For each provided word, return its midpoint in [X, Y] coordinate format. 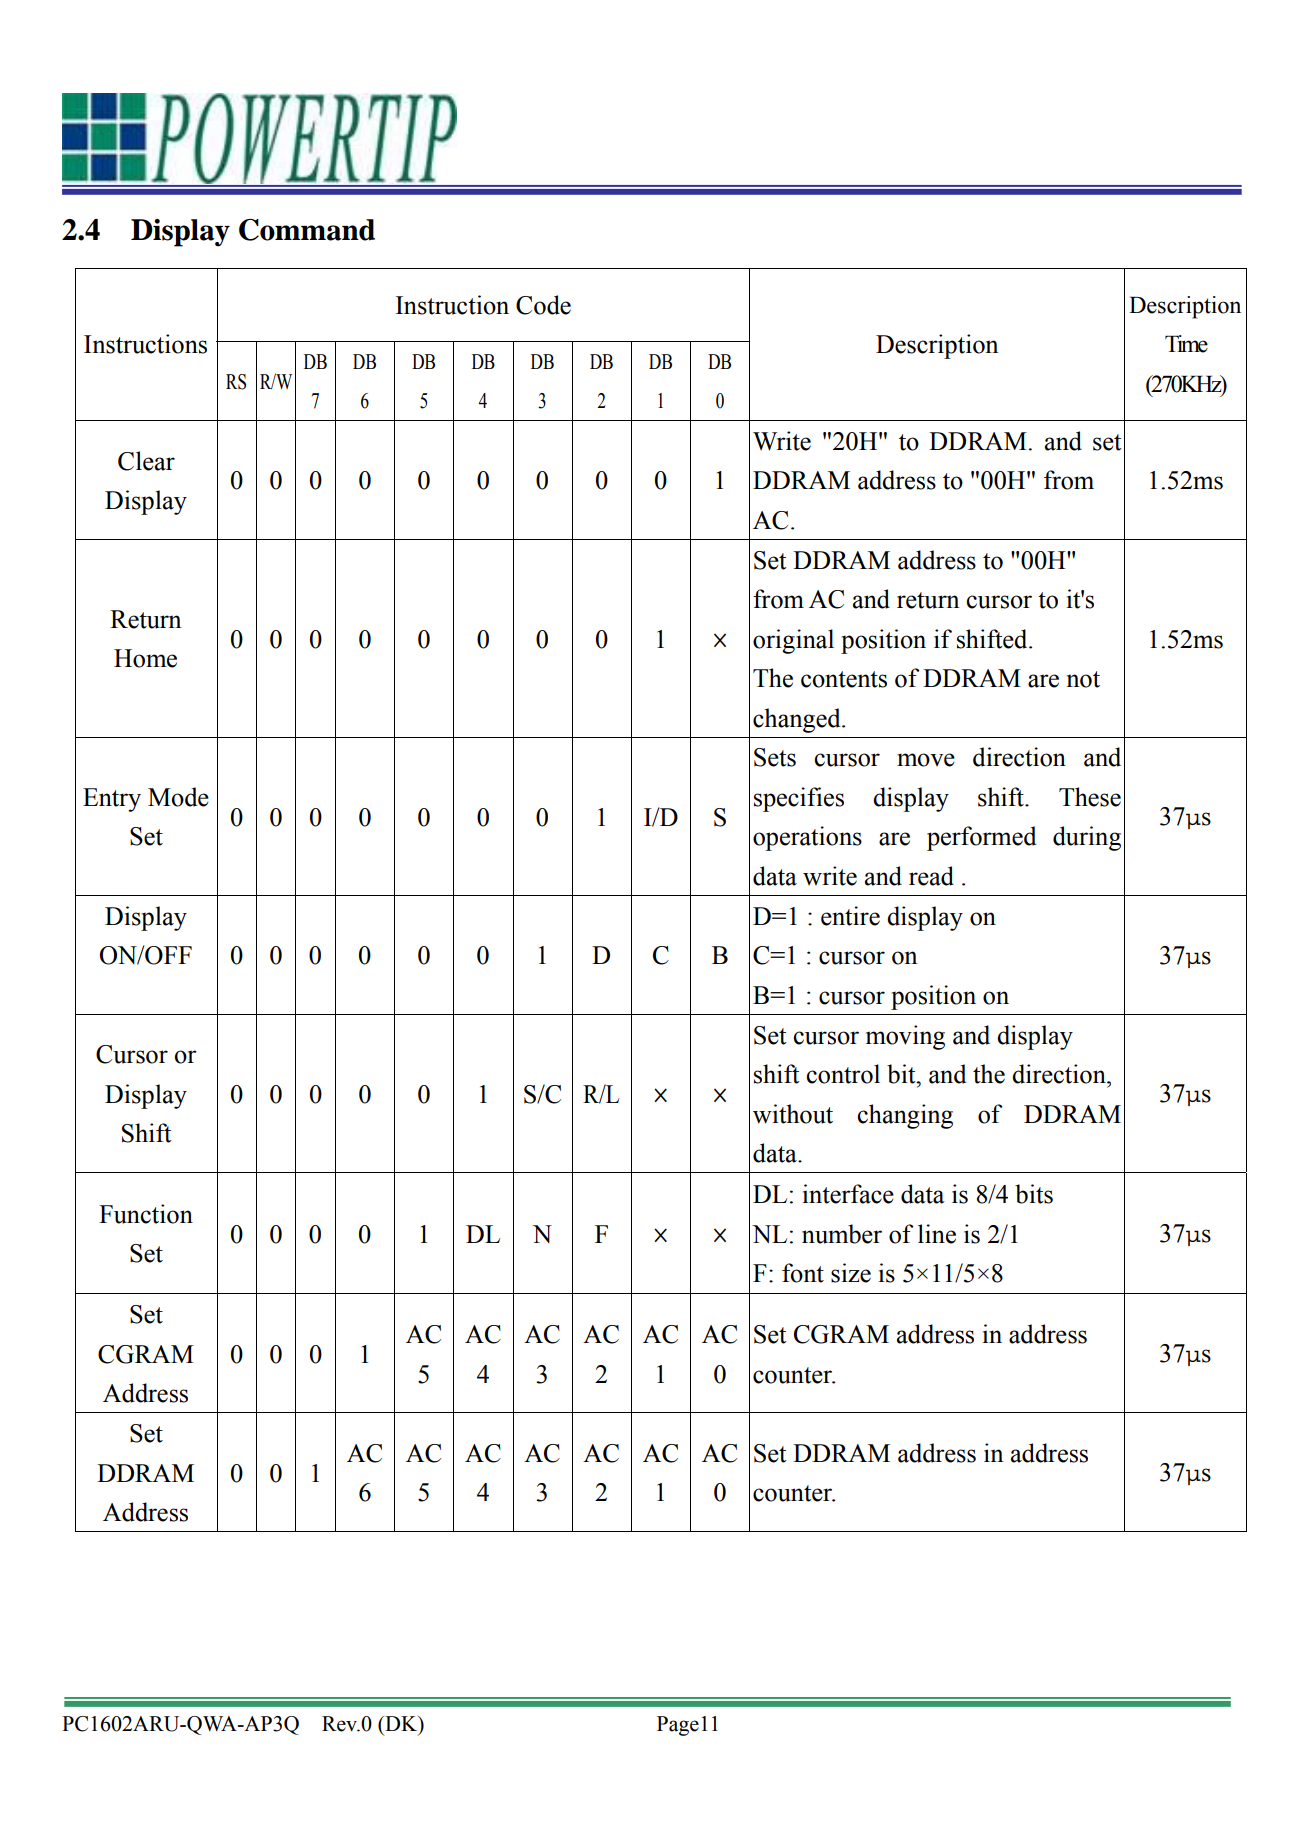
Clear [146, 461]
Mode [178, 797]
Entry [112, 800]
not [1083, 679]
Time [1186, 344]
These [1090, 797]
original [793, 641]
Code [543, 305]
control [843, 1074]
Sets [775, 757]
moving [905, 1037]
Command [307, 230]
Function [146, 1214]
